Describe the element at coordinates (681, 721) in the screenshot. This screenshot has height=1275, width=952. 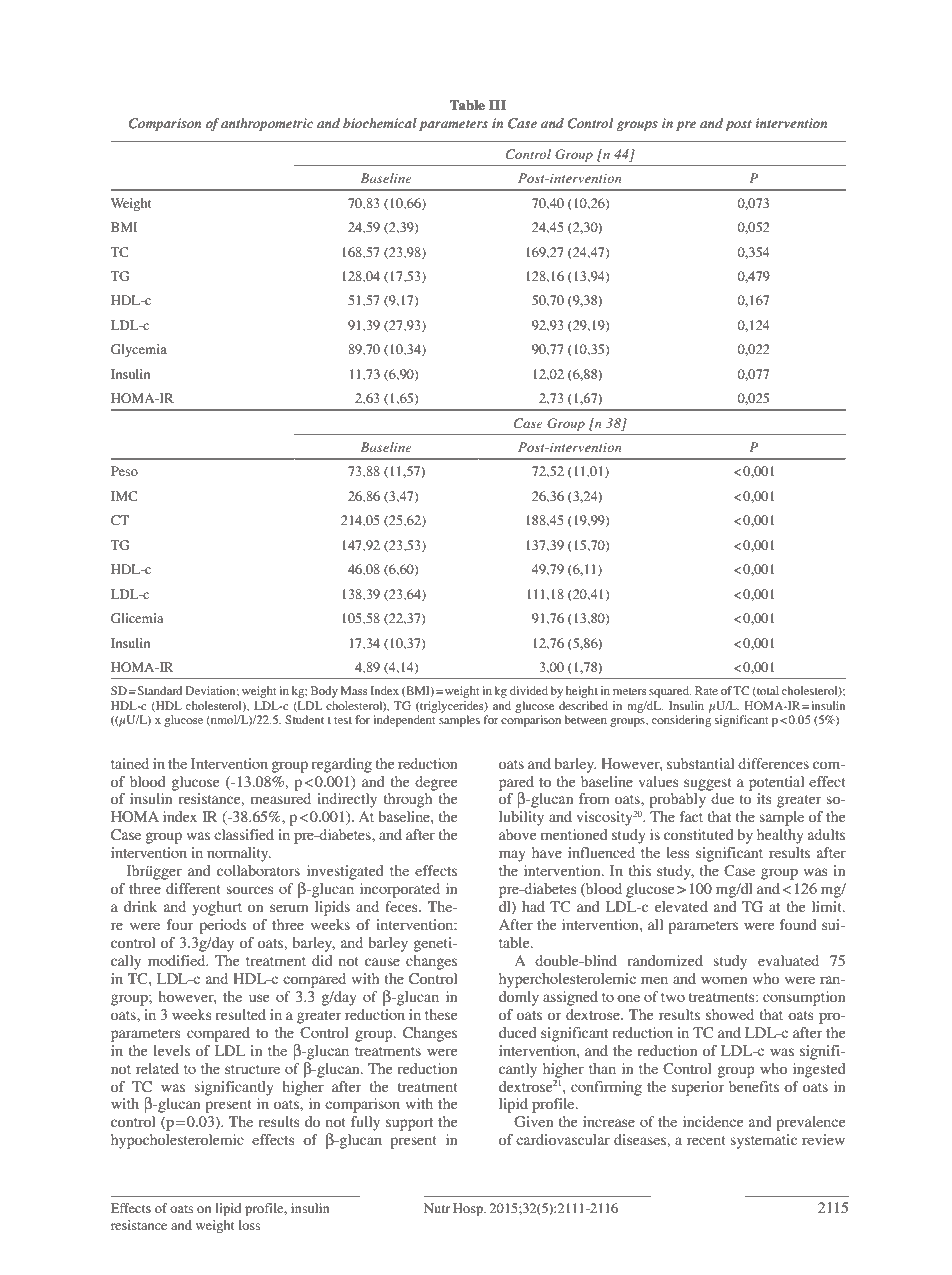
I see `considering` at that location.
